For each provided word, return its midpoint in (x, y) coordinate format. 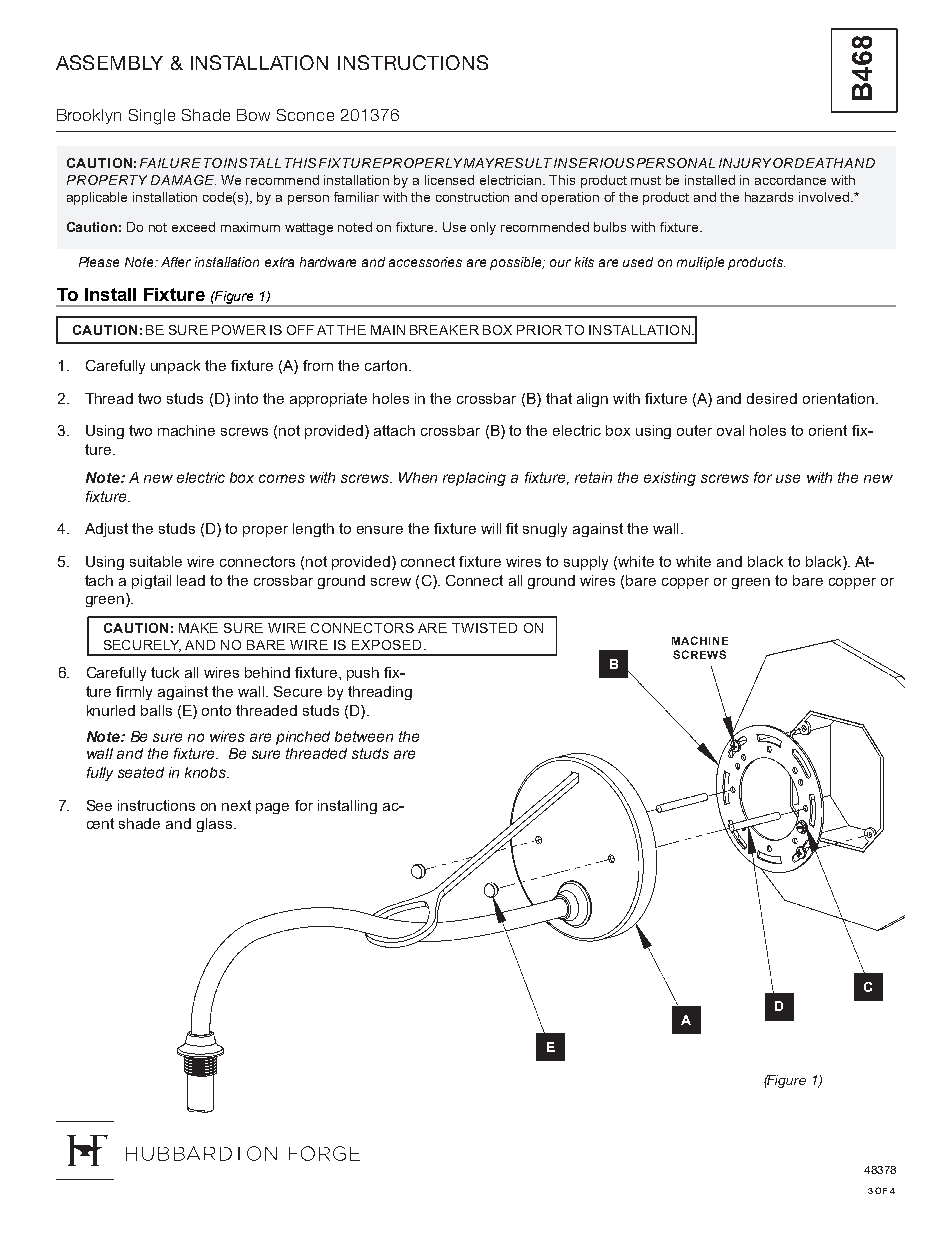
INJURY (745, 163)
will (491, 528)
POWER (239, 330)
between (364, 736)
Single (152, 117)
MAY (479, 163)
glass (214, 825)
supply (586, 563)
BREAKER (444, 330)
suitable (156, 561)
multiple (700, 263)
